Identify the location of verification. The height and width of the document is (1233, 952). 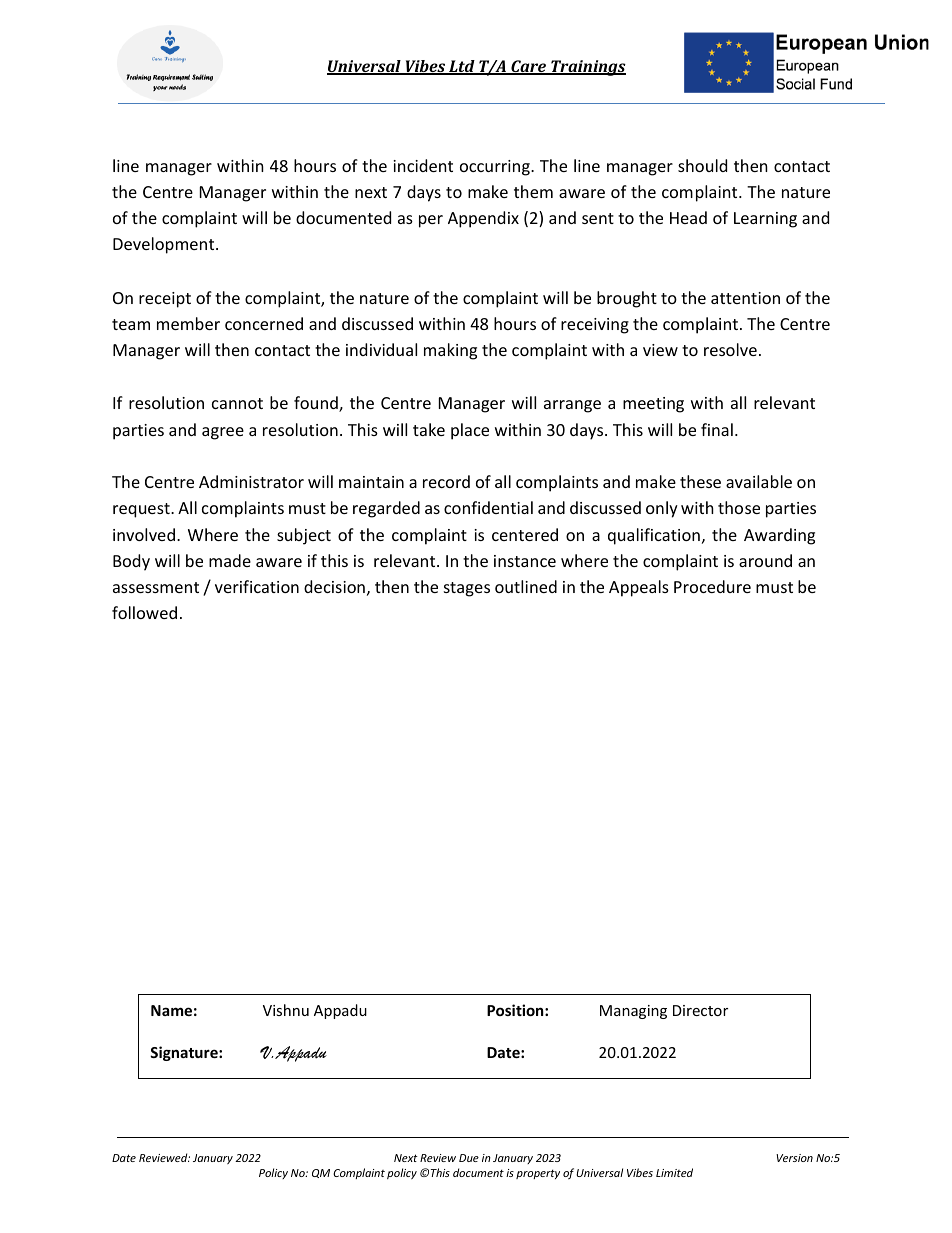
(257, 586).
